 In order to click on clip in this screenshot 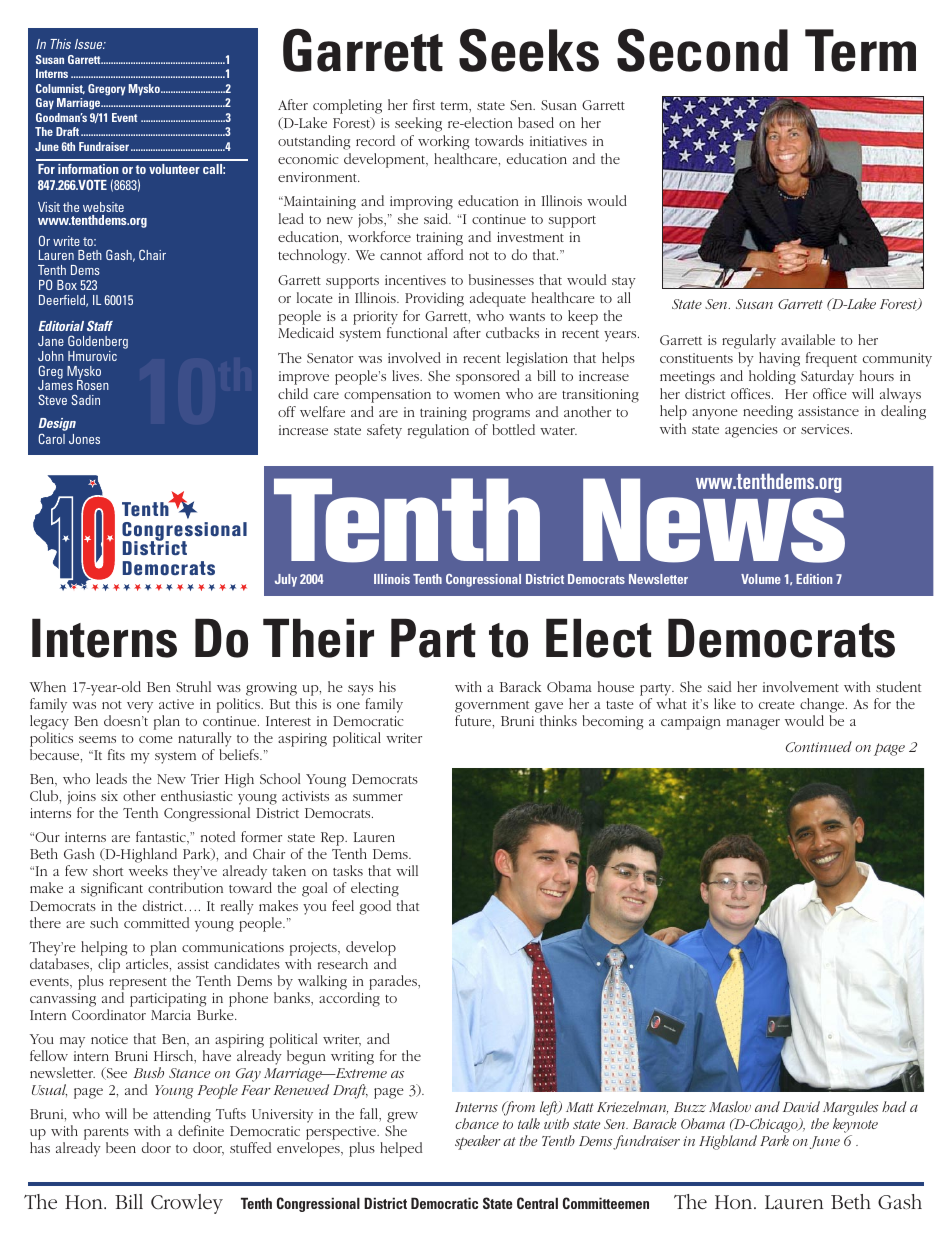, I will do `click(109, 965)`.
